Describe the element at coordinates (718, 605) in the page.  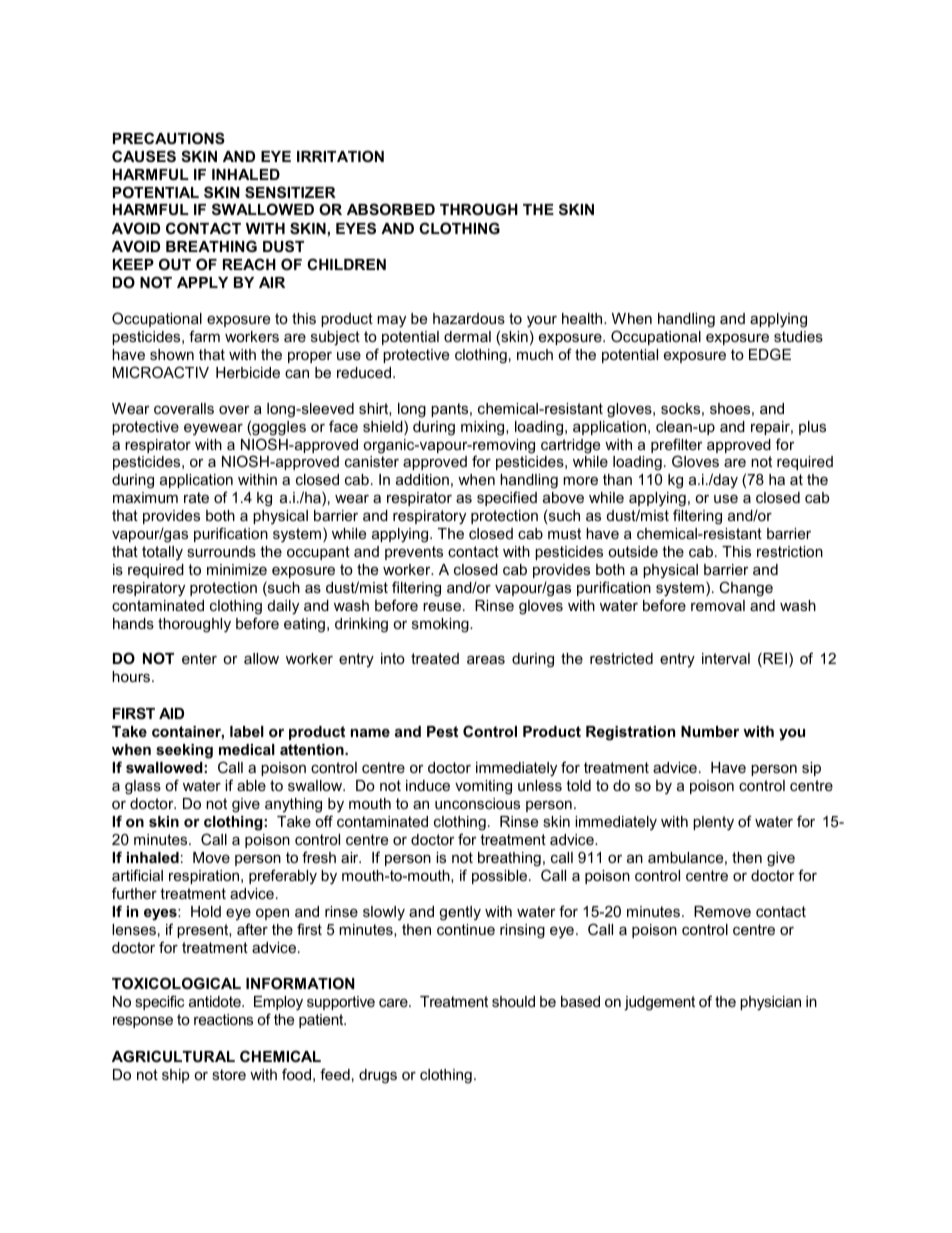
I see `removal` at that location.
